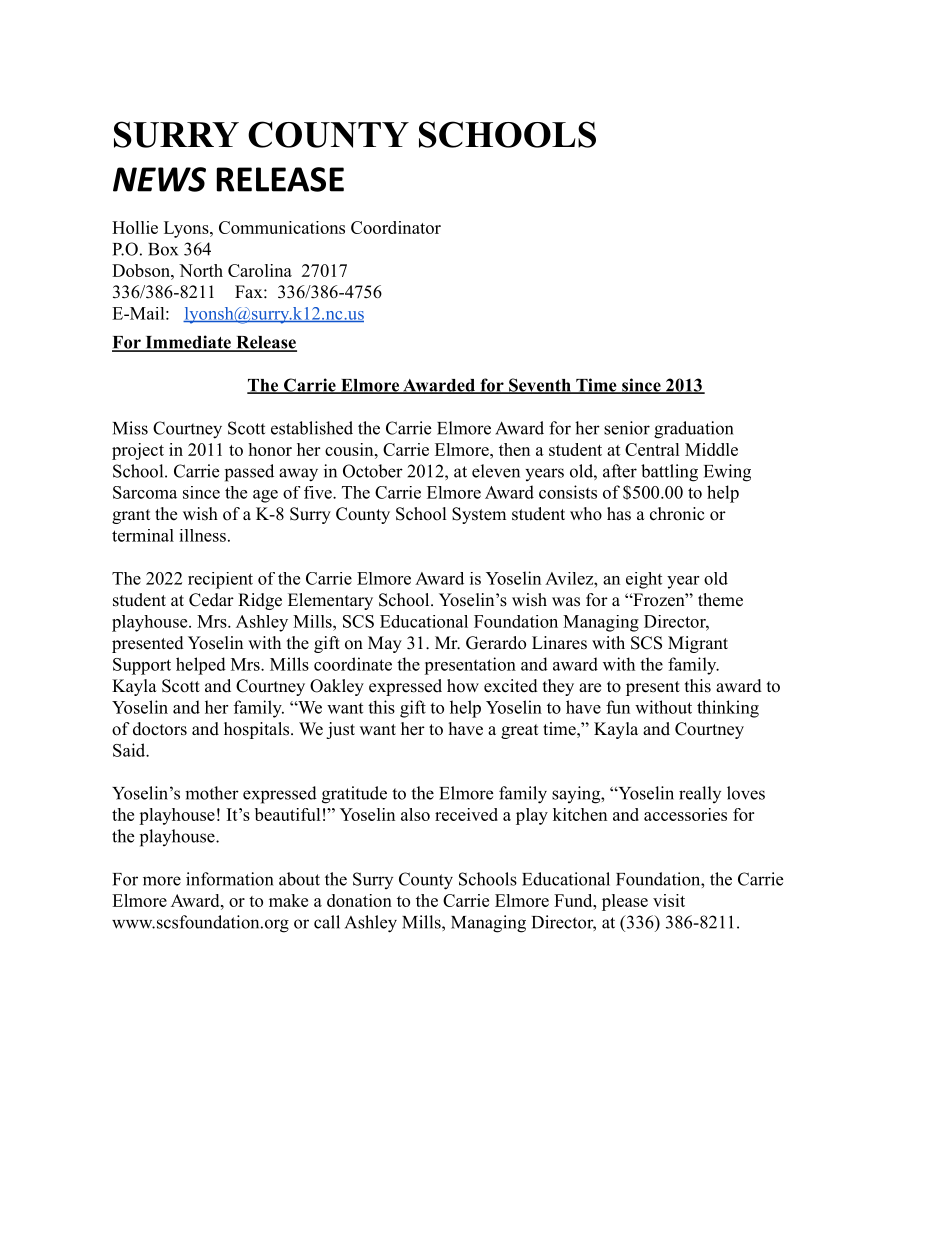  I want to click on NEWS, so click(159, 179).
